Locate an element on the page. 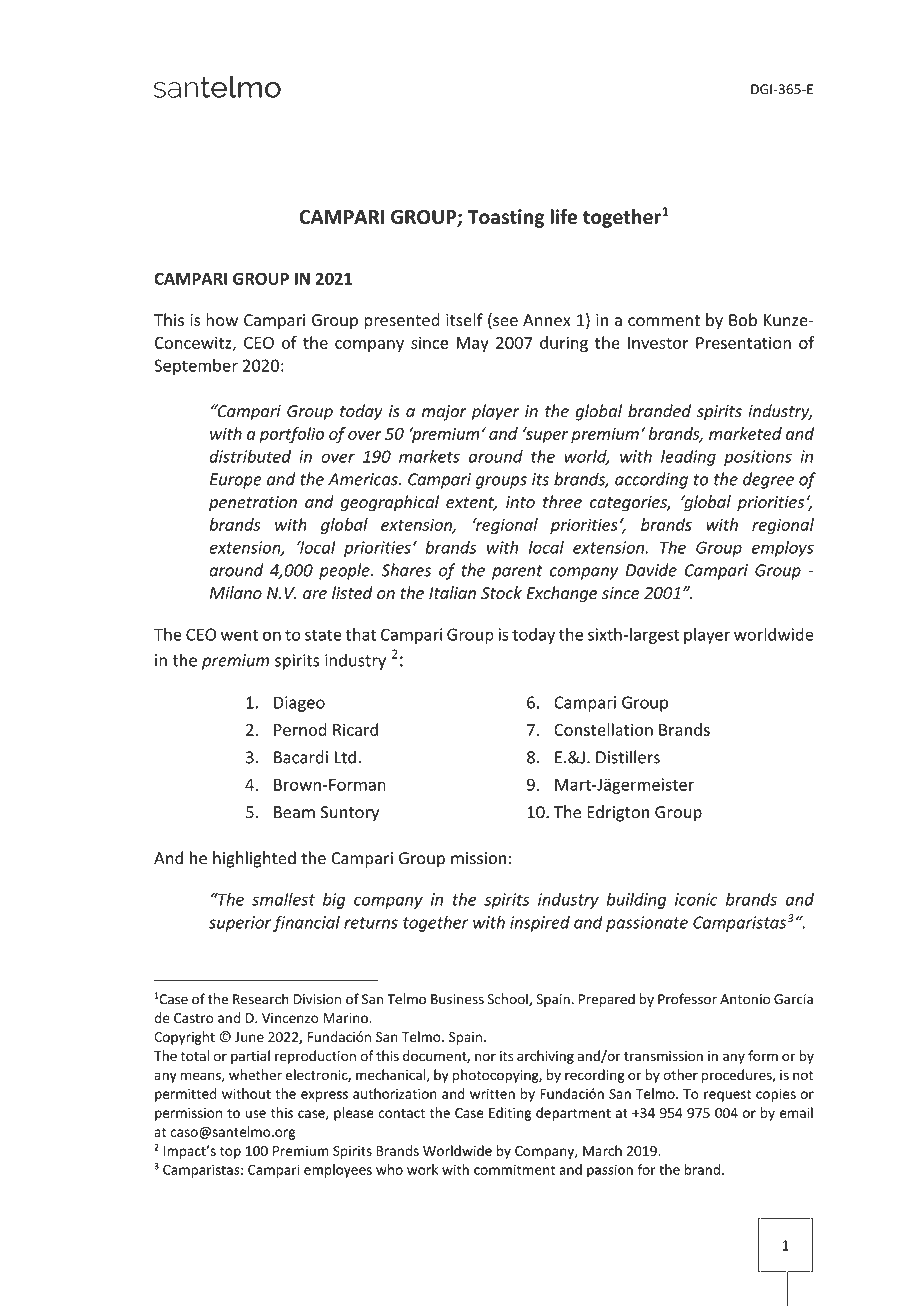 Image resolution: width=924 pixels, height=1308 pixels. positions is located at coordinates (758, 458).
